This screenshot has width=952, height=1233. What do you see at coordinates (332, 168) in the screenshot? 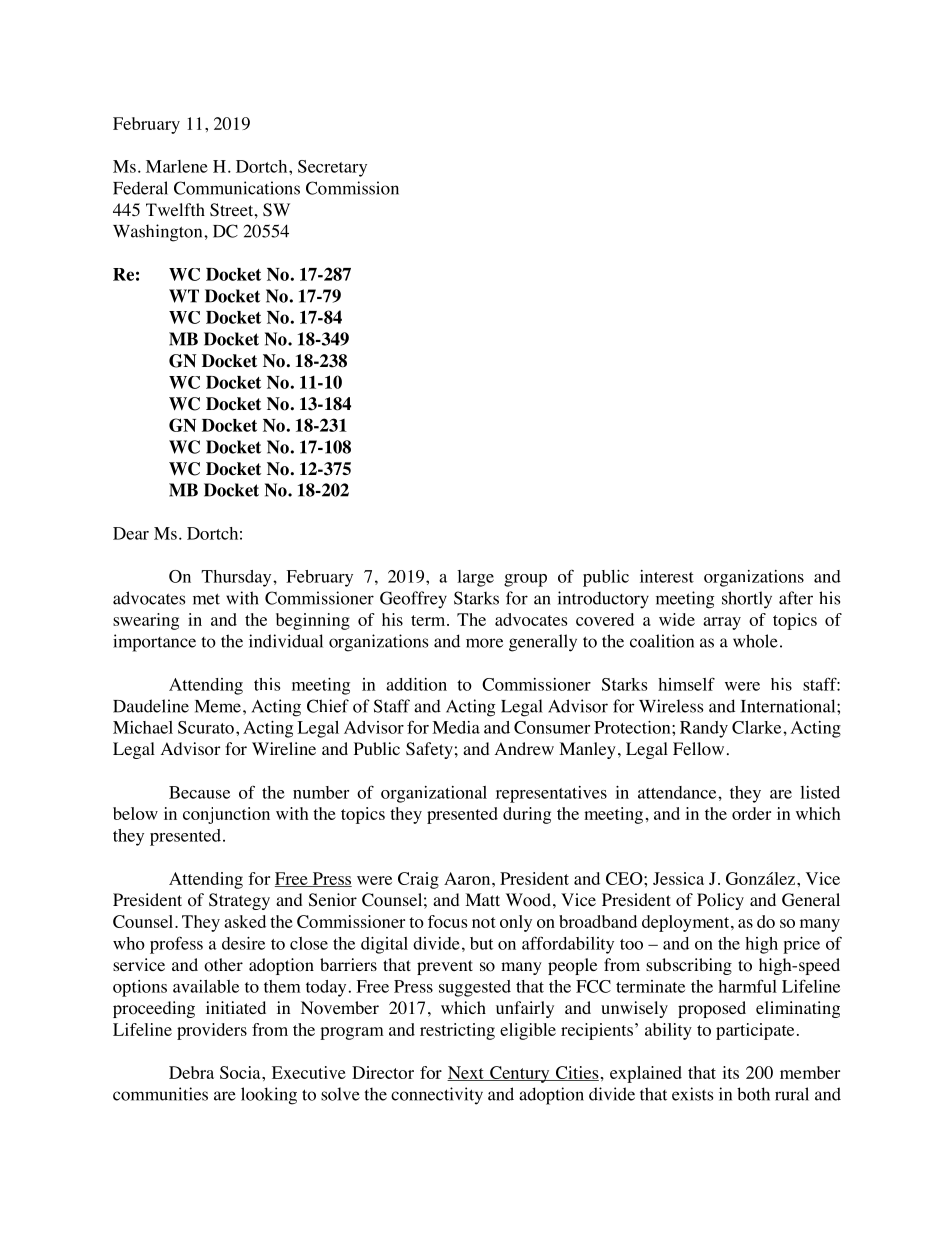
I see `Secretary` at bounding box center [332, 168].
